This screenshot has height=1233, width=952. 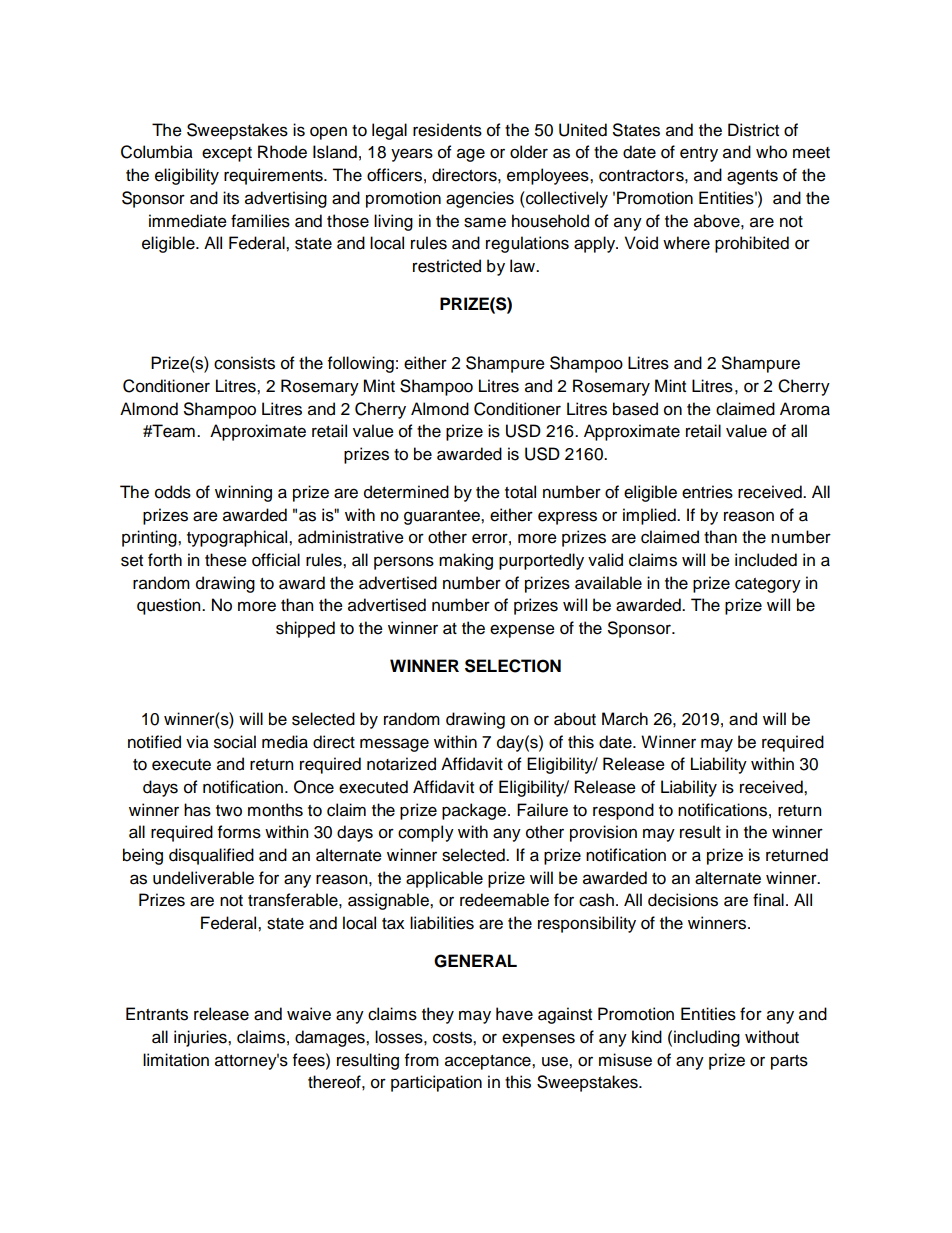 What do you see at coordinates (699, 154) in the screenshot?
I see `entry` at bounding box center [699, 154].
